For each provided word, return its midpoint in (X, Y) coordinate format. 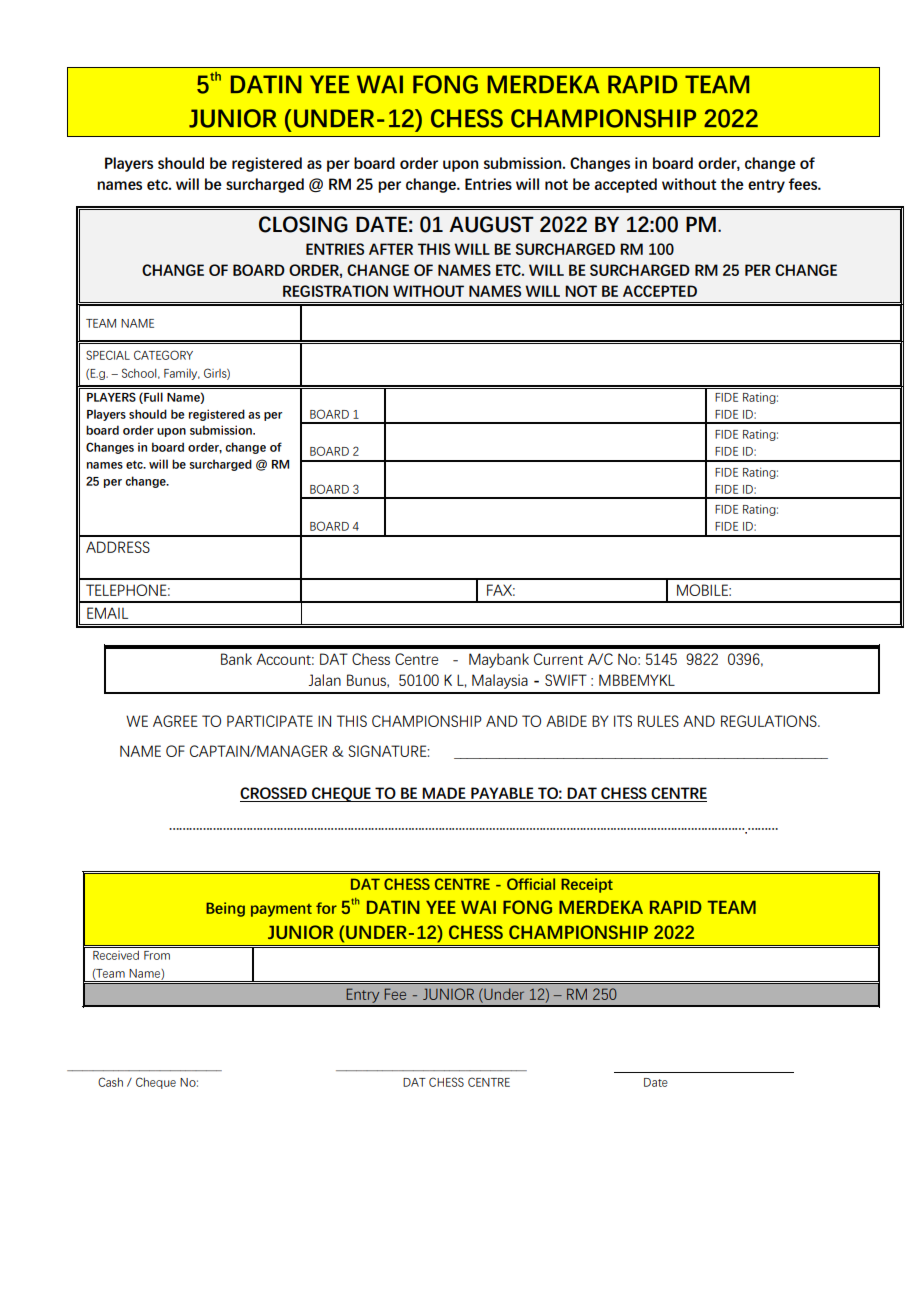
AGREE (175, 721)
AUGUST (491, 224)
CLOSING (303, 224)
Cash (110, 1082)
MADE (444, 793)
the (732, 184)
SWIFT (566, 680)
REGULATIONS (770, 721)
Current (558, 659)
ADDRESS (118, 547)
